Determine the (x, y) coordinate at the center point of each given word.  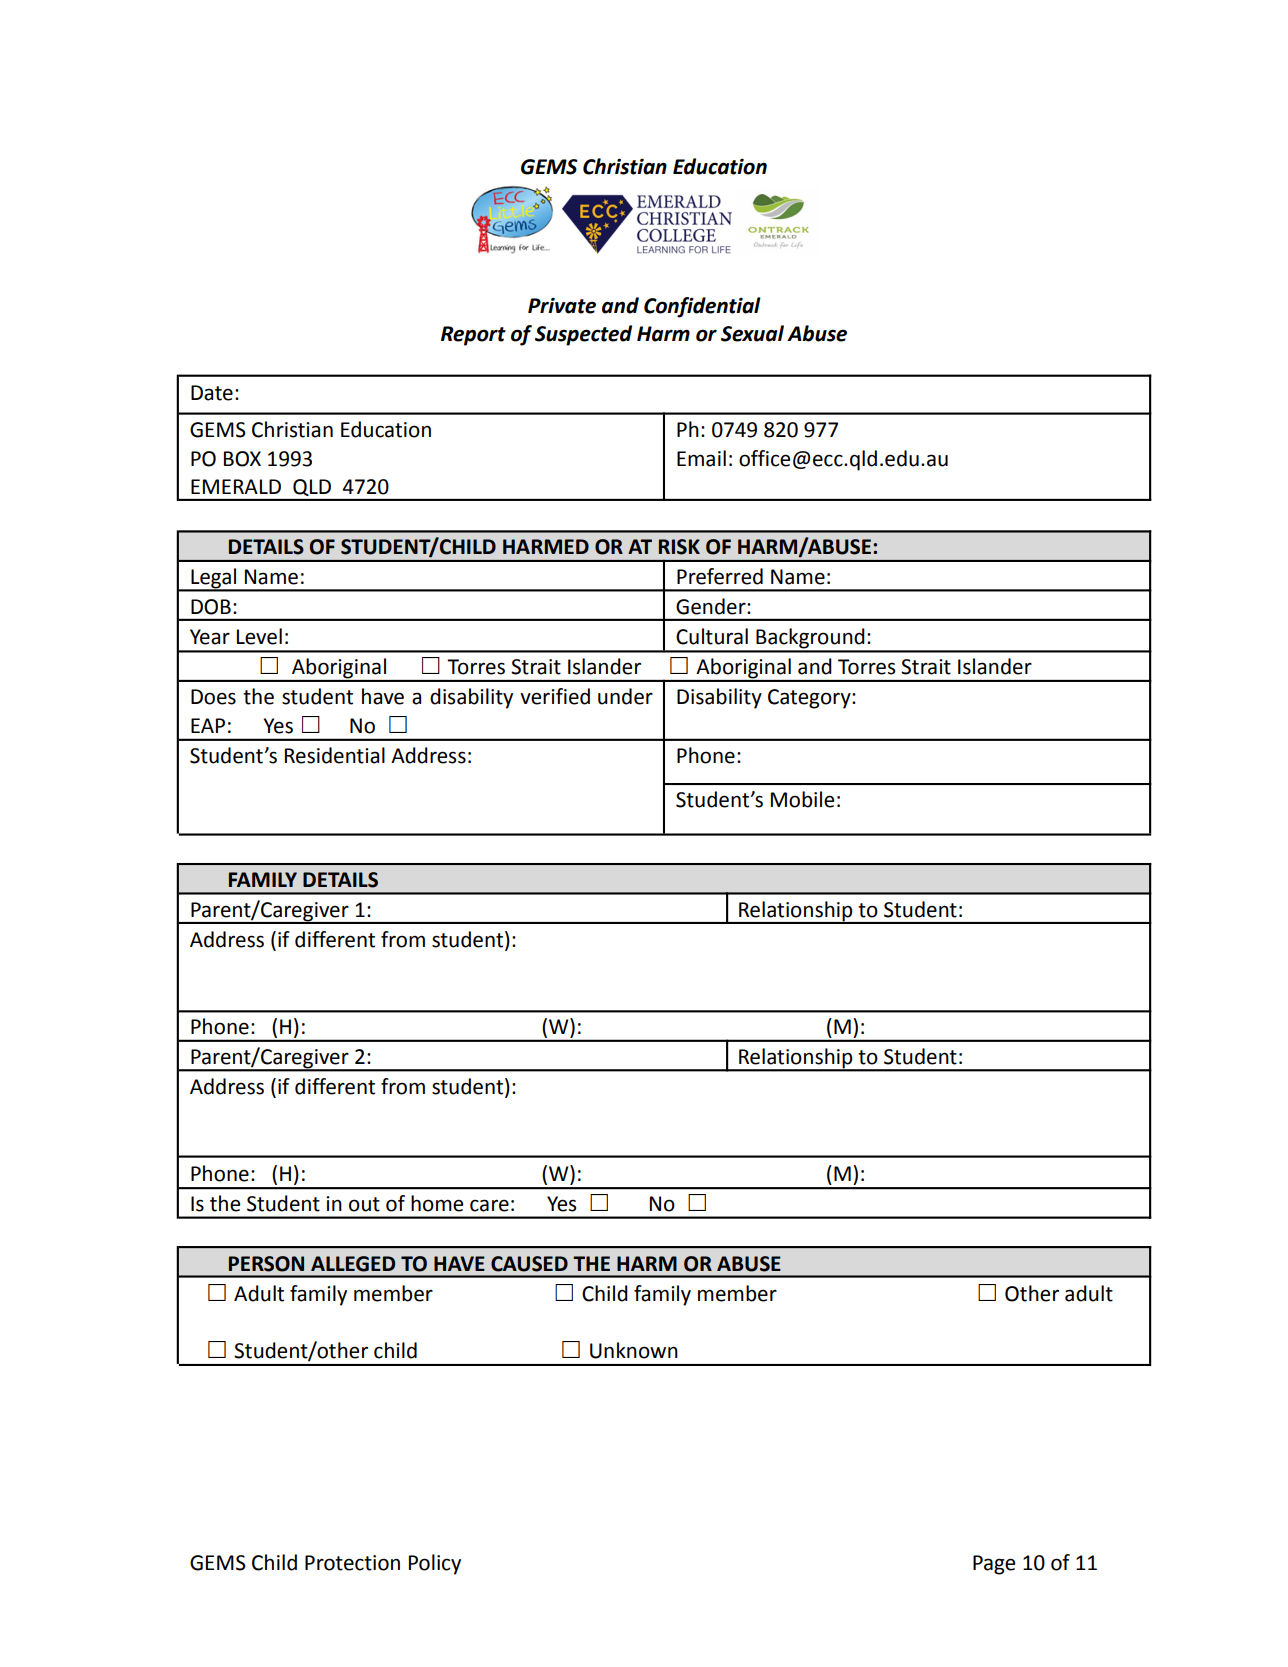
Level (259, 636)
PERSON (266, 1264)
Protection (352, 1563)
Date (212, 393)
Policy (435, 1564)
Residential (335, 755)
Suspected (583, 335)
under (625, 696)
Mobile (802, 799)
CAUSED (529, 1264)
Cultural (712, 636)
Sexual (752, 333)
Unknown (634, 1350)
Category (810, 699)
